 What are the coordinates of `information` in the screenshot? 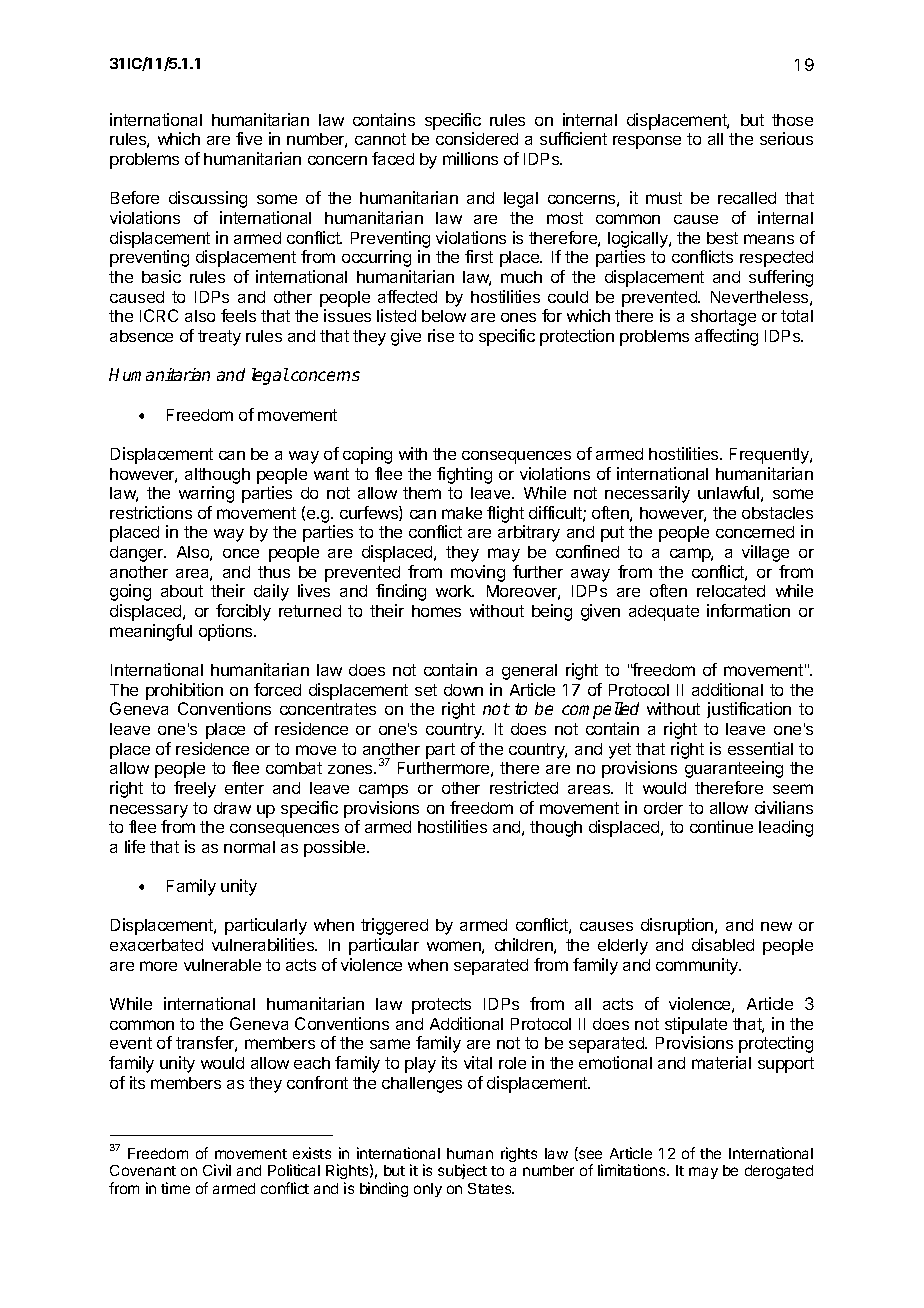 It's located at (748, 610).
